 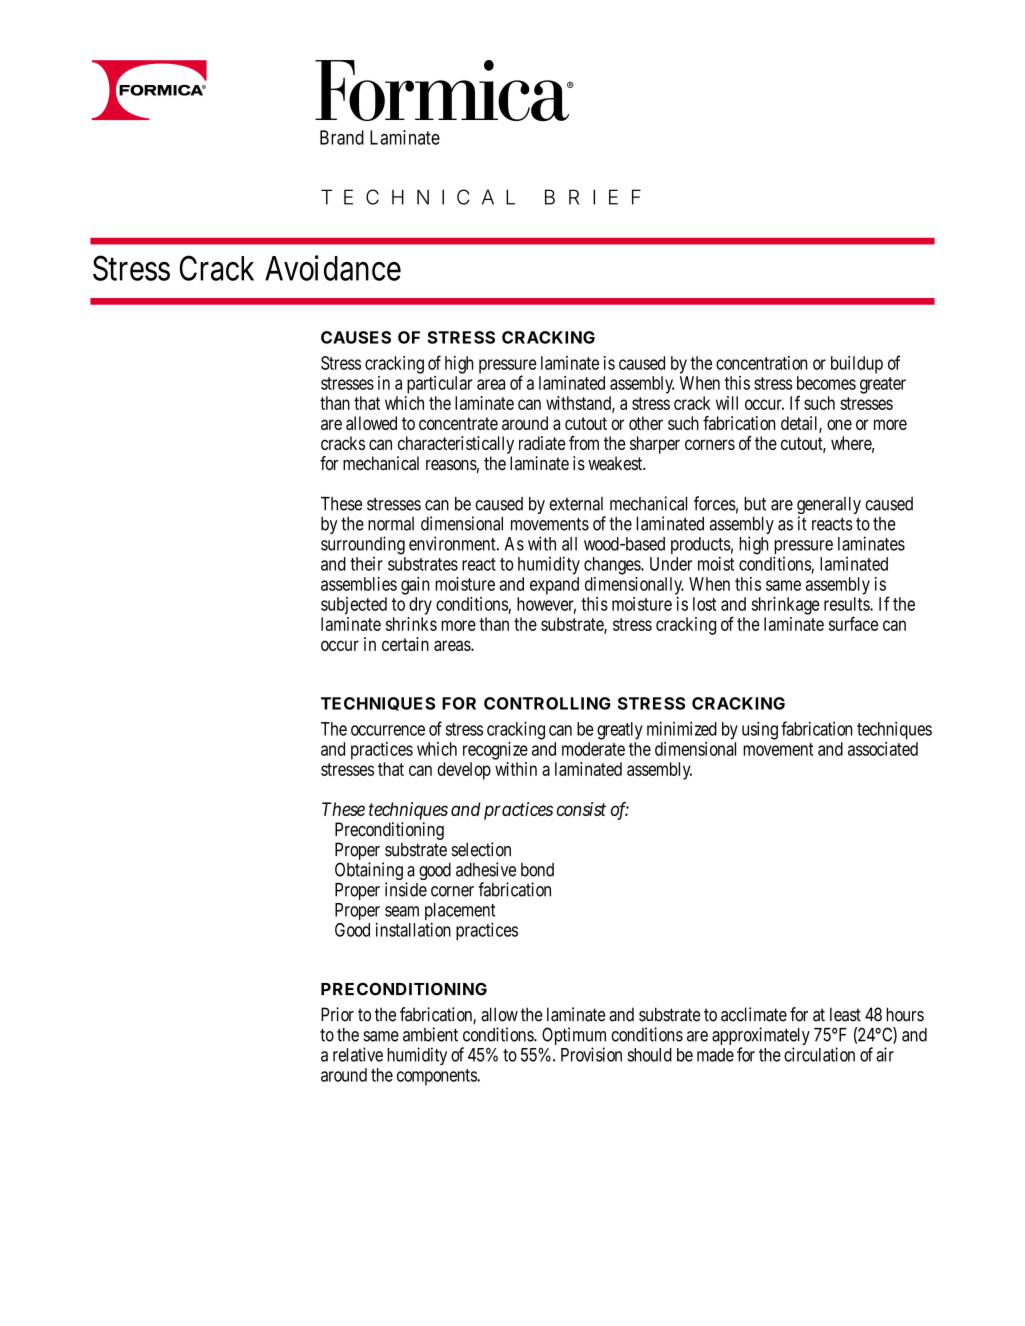 I want to click on other, so click(x=646, y=423).
